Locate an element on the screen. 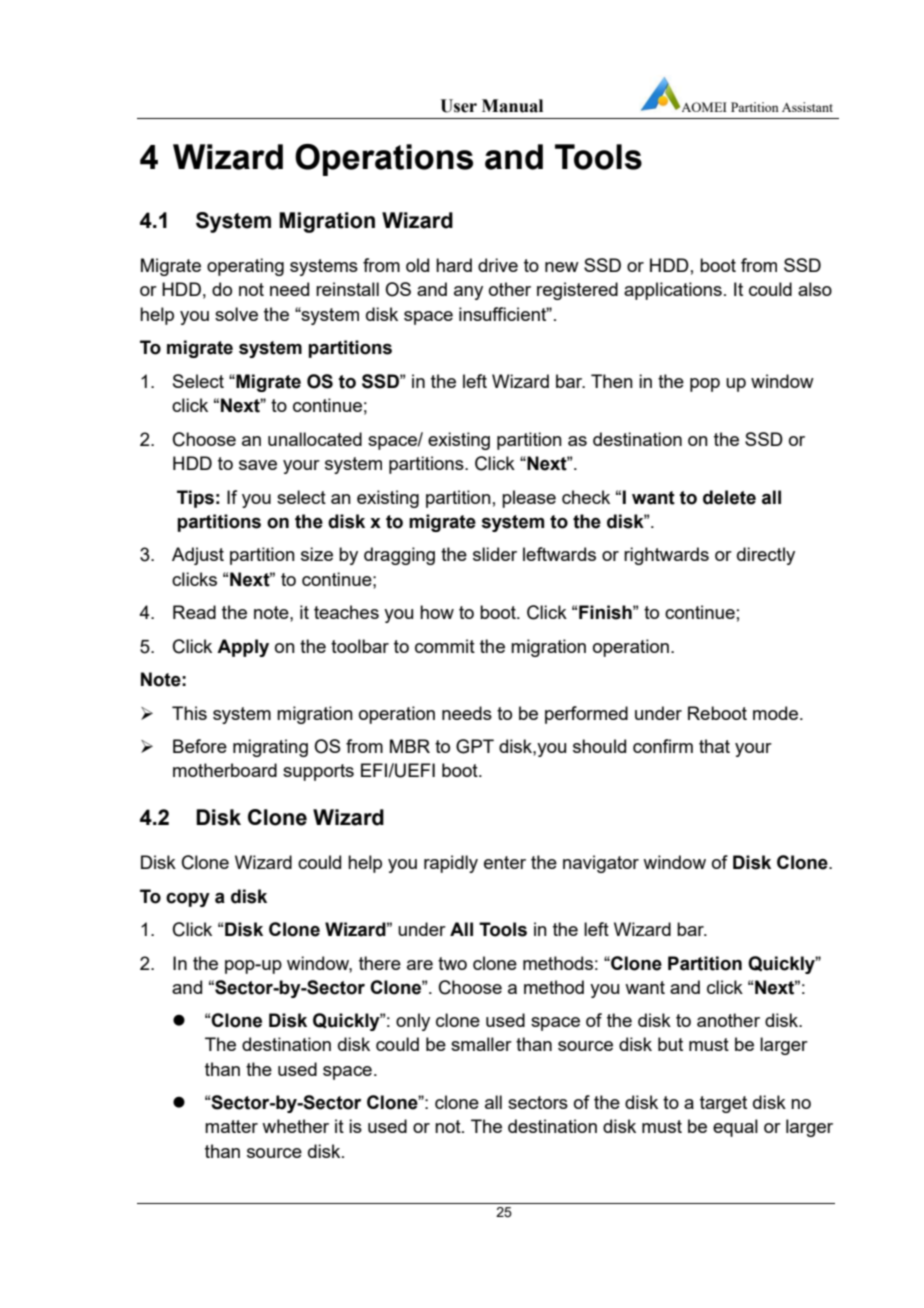 The width and height of the screenshot is (924, 1308). enter is located at coordinates (505, 862).
